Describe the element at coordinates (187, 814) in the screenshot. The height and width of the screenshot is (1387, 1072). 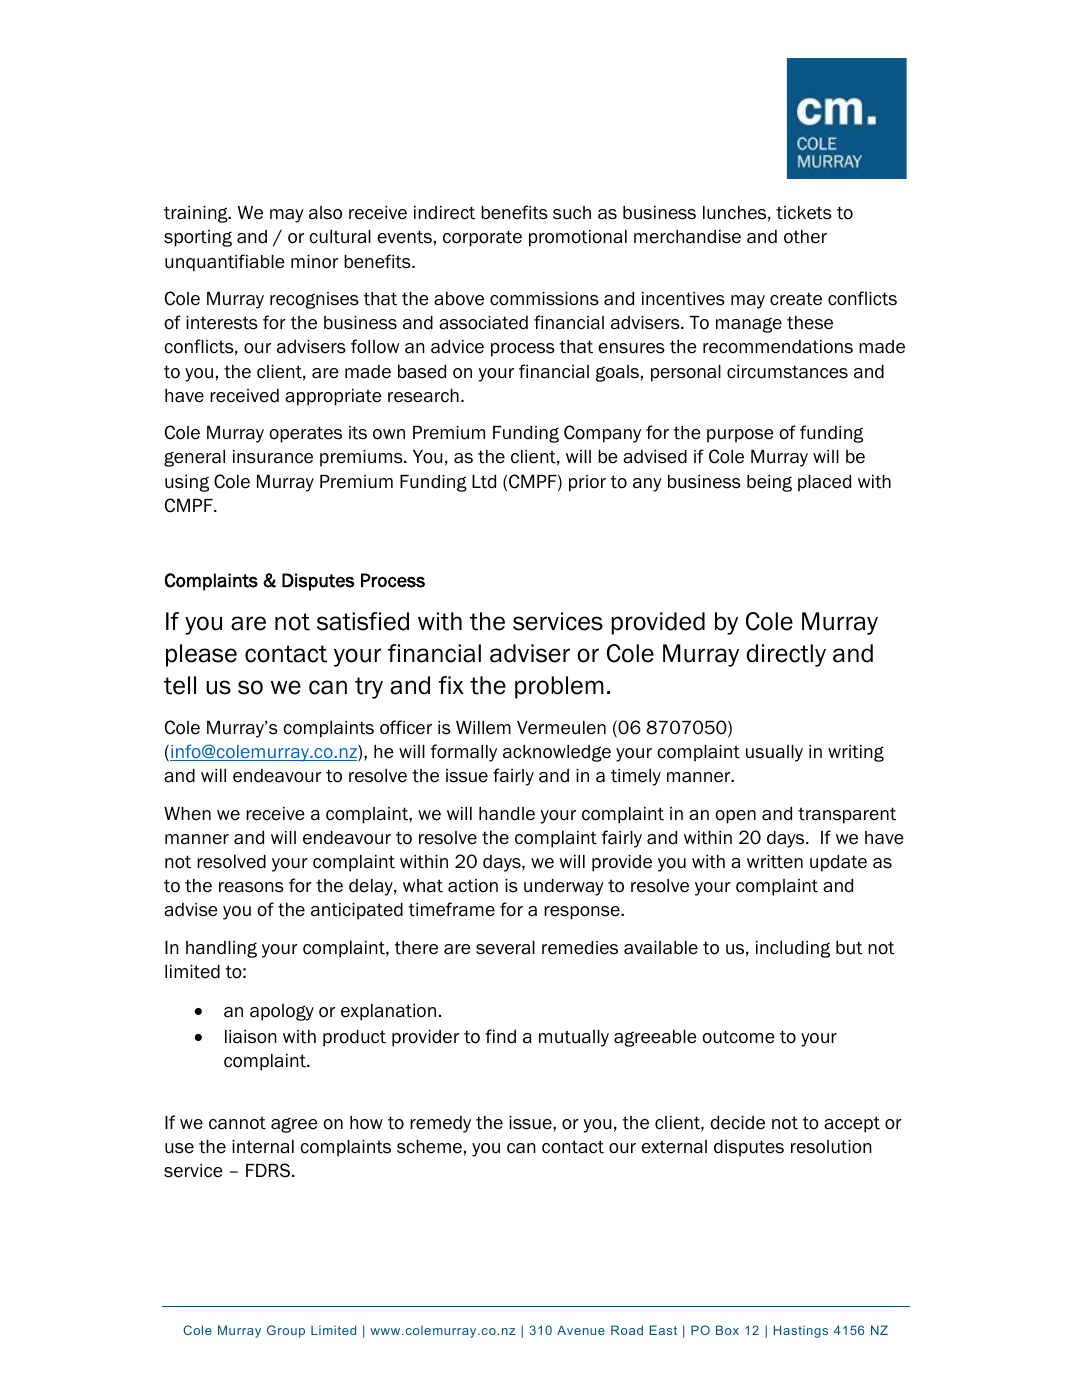
I see `When` at that location.
